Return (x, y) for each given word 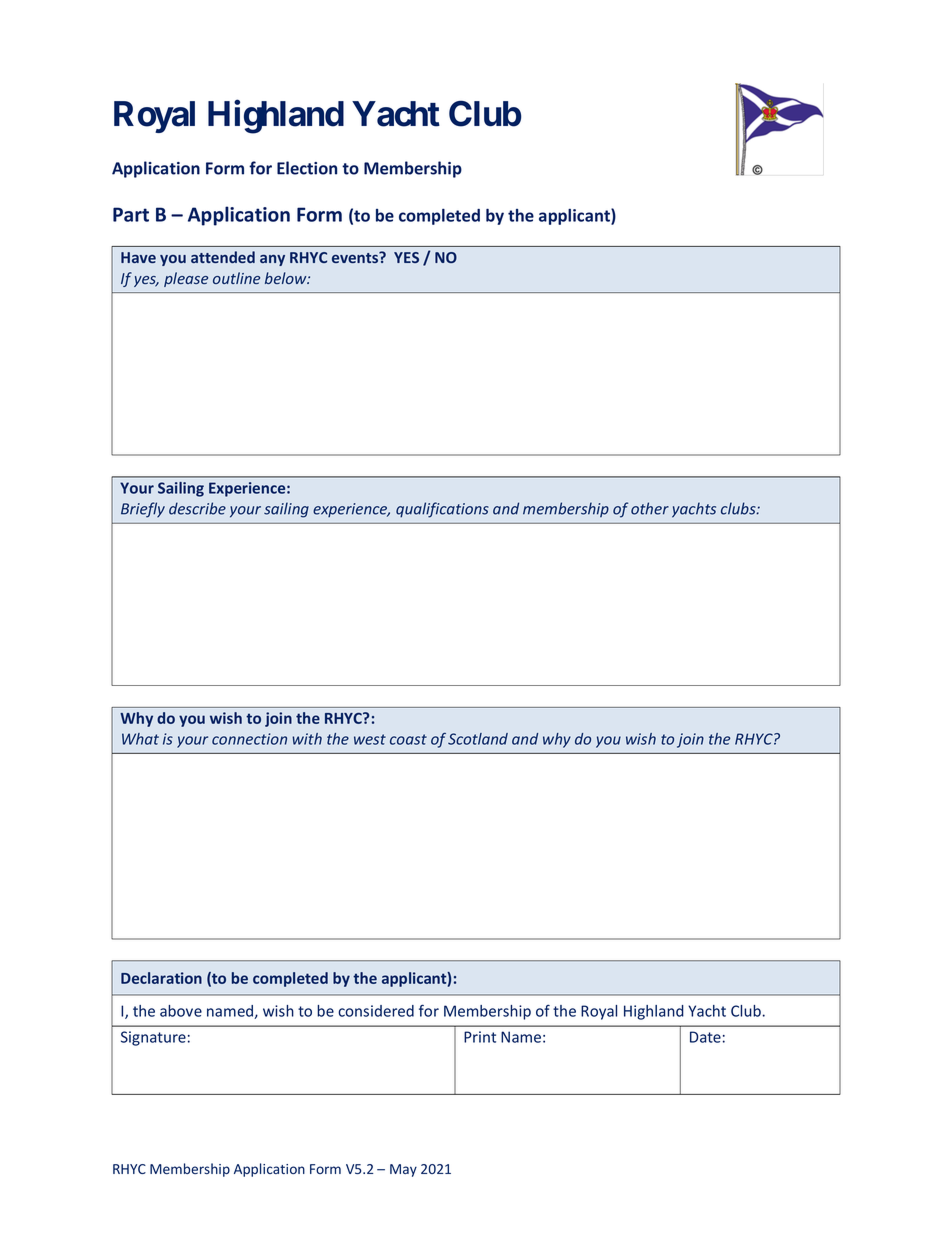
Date (705, 1037)
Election (307, 168)
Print (480, 1037)
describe (197, 508)
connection (249, 739)
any (272, 260)
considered (376, 1011)
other (650, 508)
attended (223, 257)
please (186, 279)
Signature (153, 1038)
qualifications (442, 510)
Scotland (478, 739)
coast (408, 739)
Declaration (161, 978)
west (370, 739)
